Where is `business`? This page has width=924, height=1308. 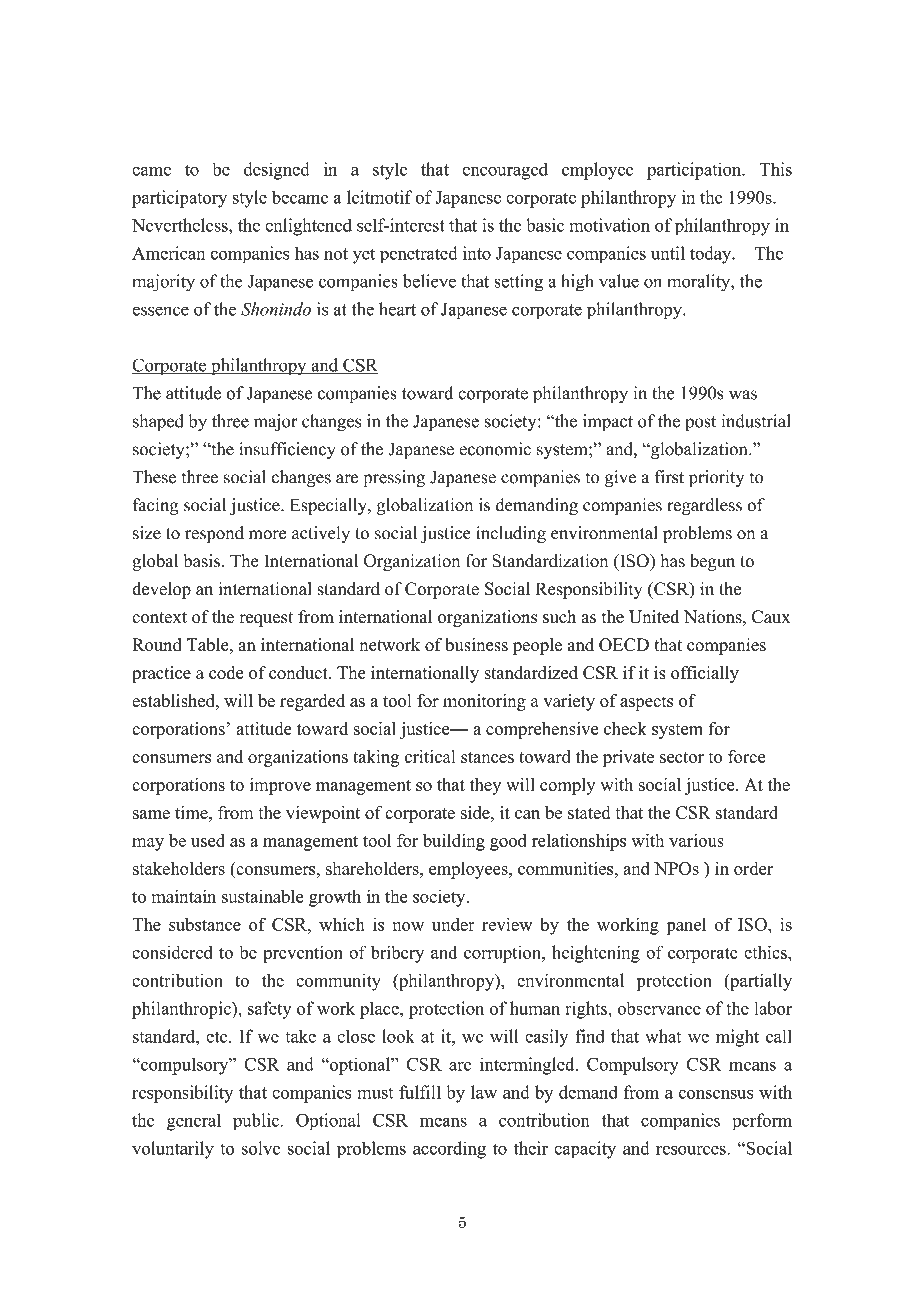
business is located at coordinates (476, 645).
